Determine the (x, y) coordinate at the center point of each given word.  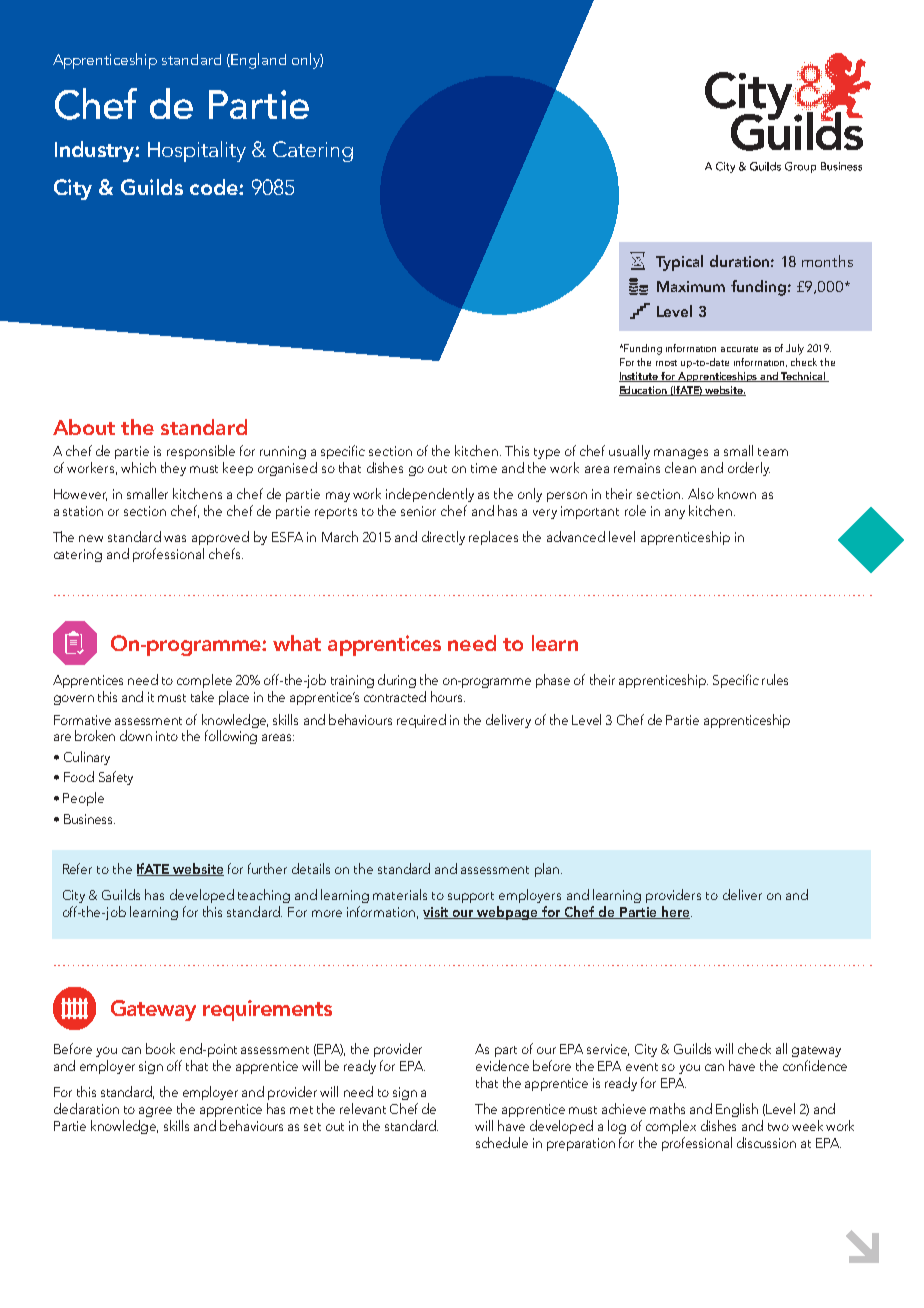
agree (155, 1112)
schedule (502, 1142)
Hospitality (197, 151)
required (421, 721)
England (258, 61)
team (773, 452)
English (737, 1110)
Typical (679, 263)
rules (775, 679)
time (484, 468)
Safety (116, 778)
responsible (201, 452)
